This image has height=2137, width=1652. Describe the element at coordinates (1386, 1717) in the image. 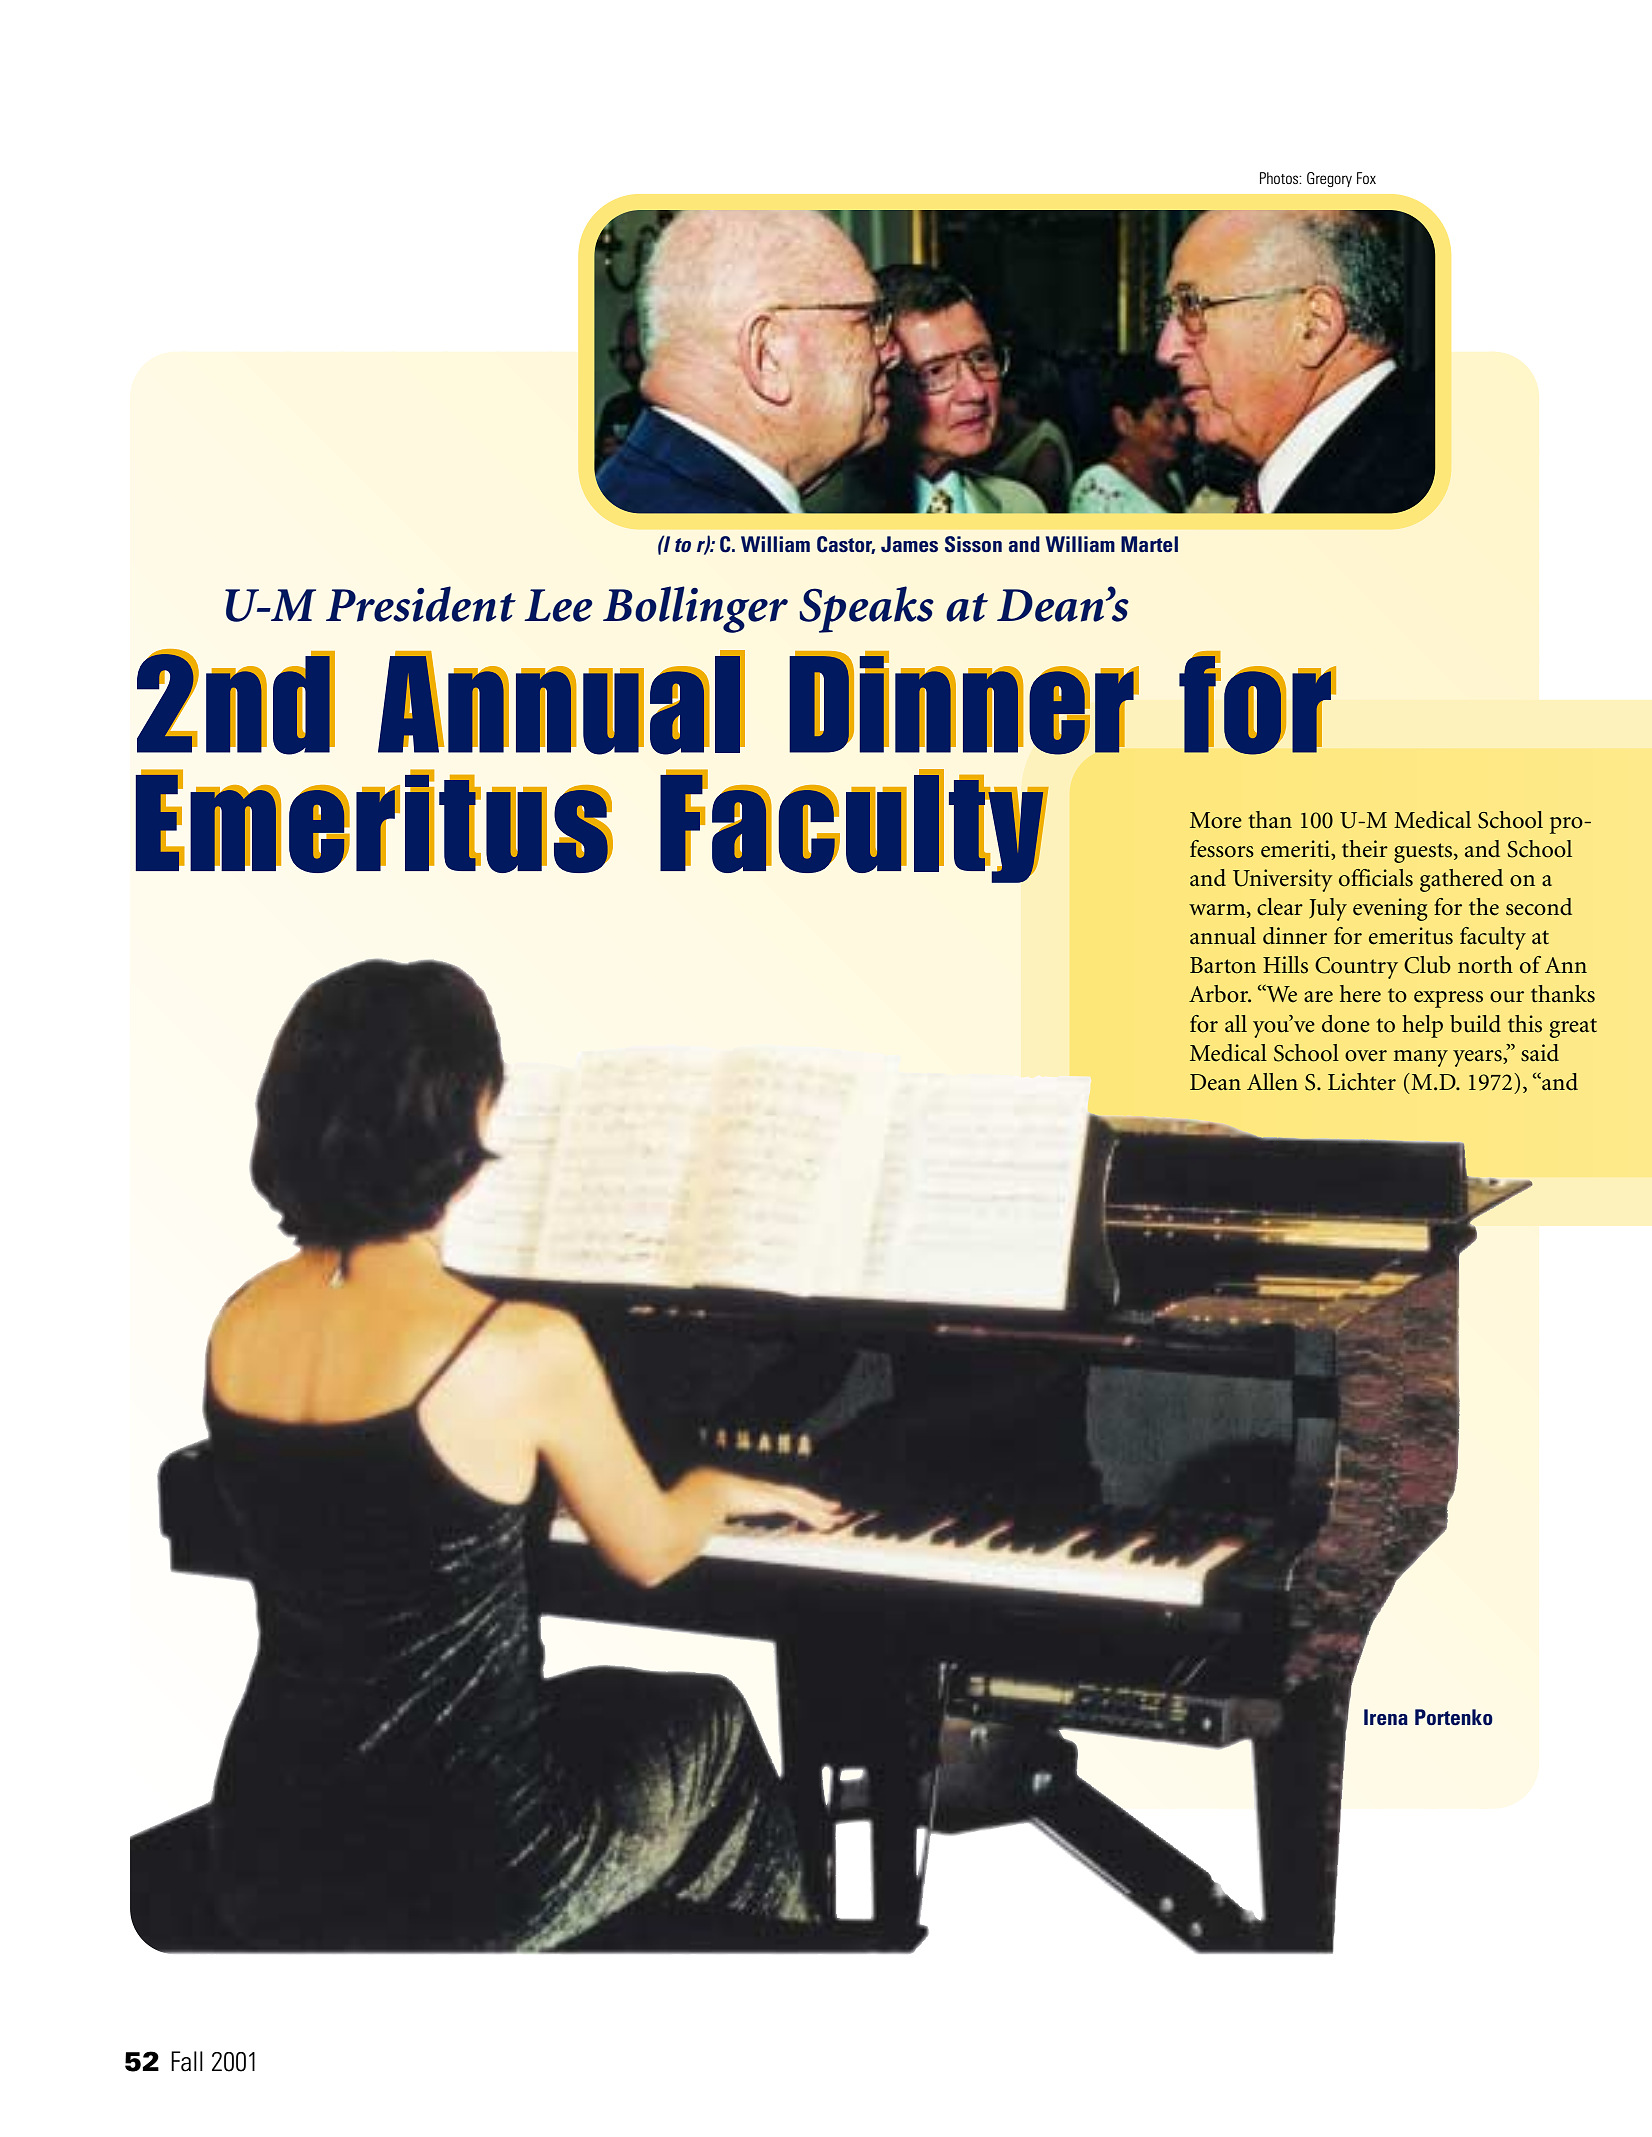

I see `Irena` at that location.
